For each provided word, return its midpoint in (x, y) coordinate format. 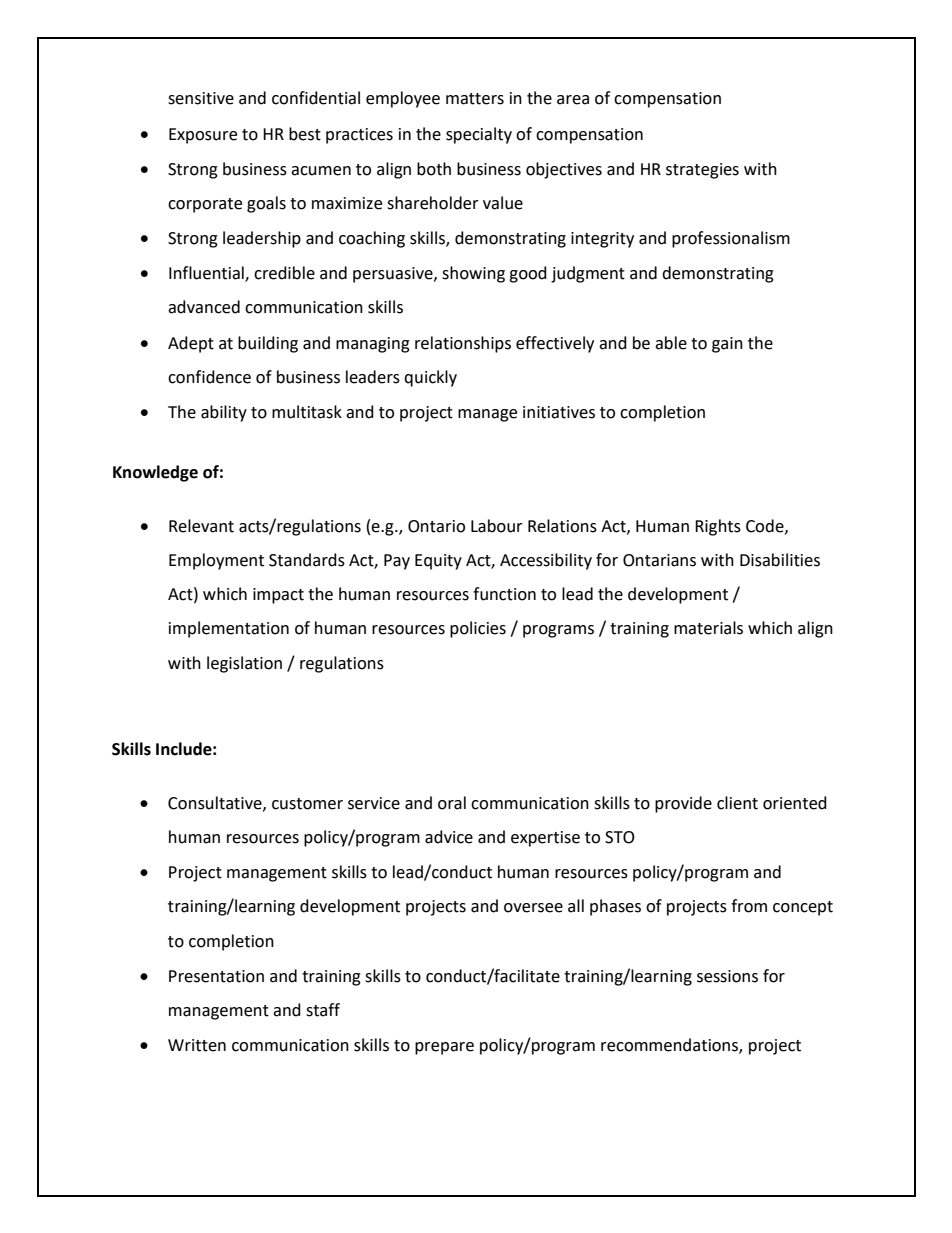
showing (473, 274)
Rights (718, 527)
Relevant (201, 526)
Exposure (203, 136)
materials (708, 628)
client (737, 803)
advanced (204, 307)
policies (478, 629)
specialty (479, 135)
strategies (702, 171)
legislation (244, 664)
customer (307, 804)
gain (727, 345)
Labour (497, 526)
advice (449, 837)
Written (197, 1045)
